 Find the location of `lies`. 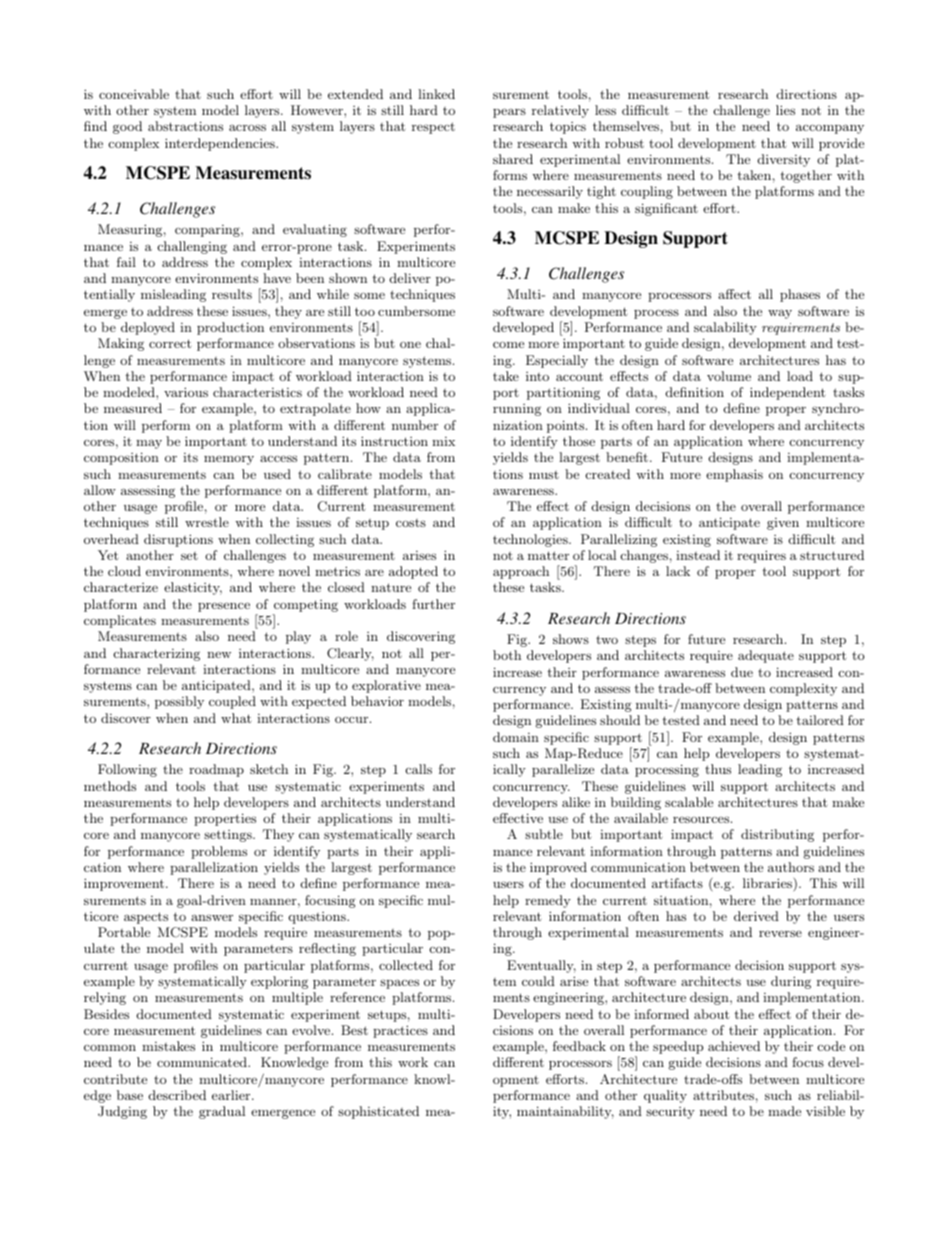

lies is located at coordinates (785, 110).
